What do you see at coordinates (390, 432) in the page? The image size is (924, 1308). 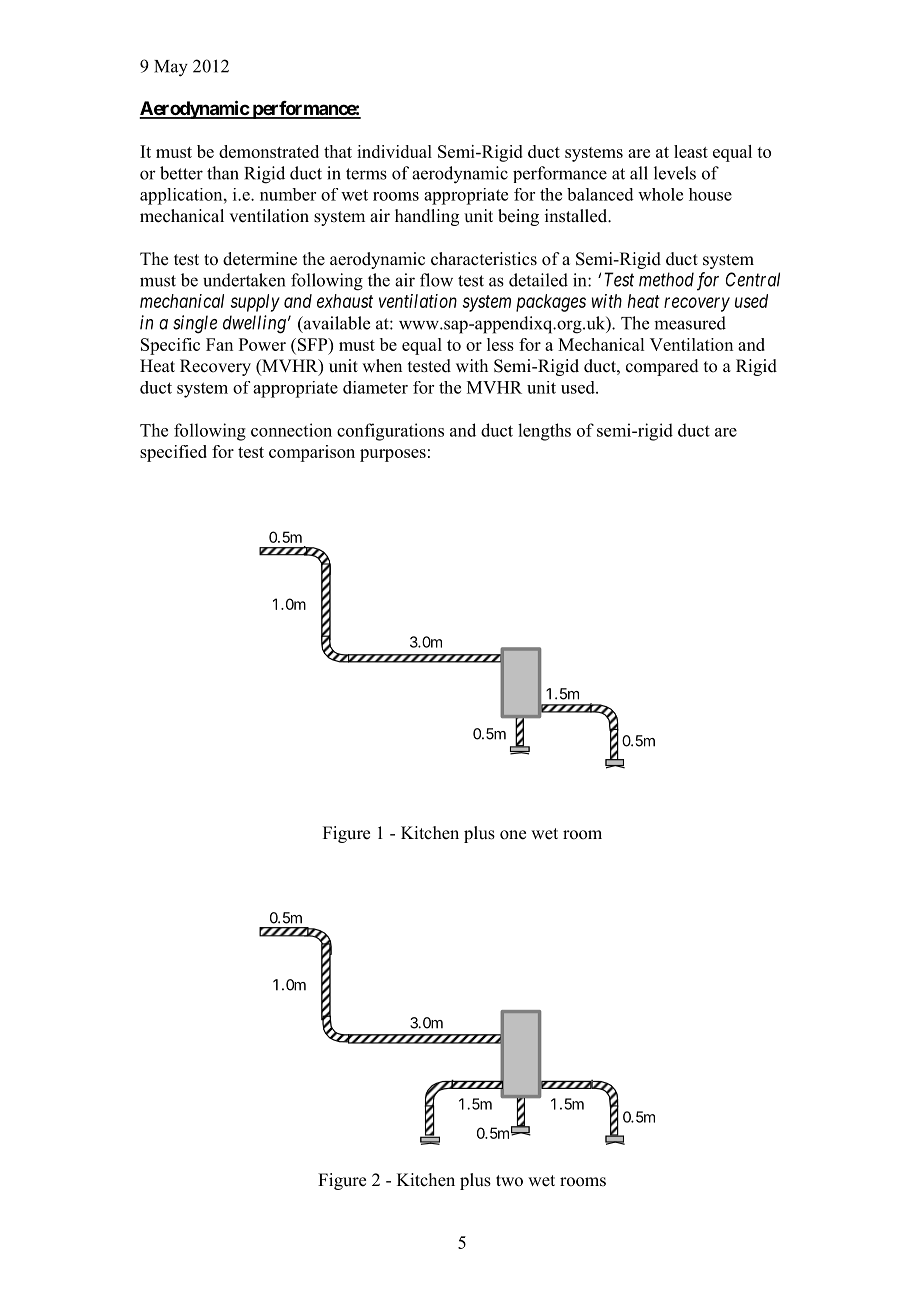 I see `configurations` at bounding box center [390, 432].
